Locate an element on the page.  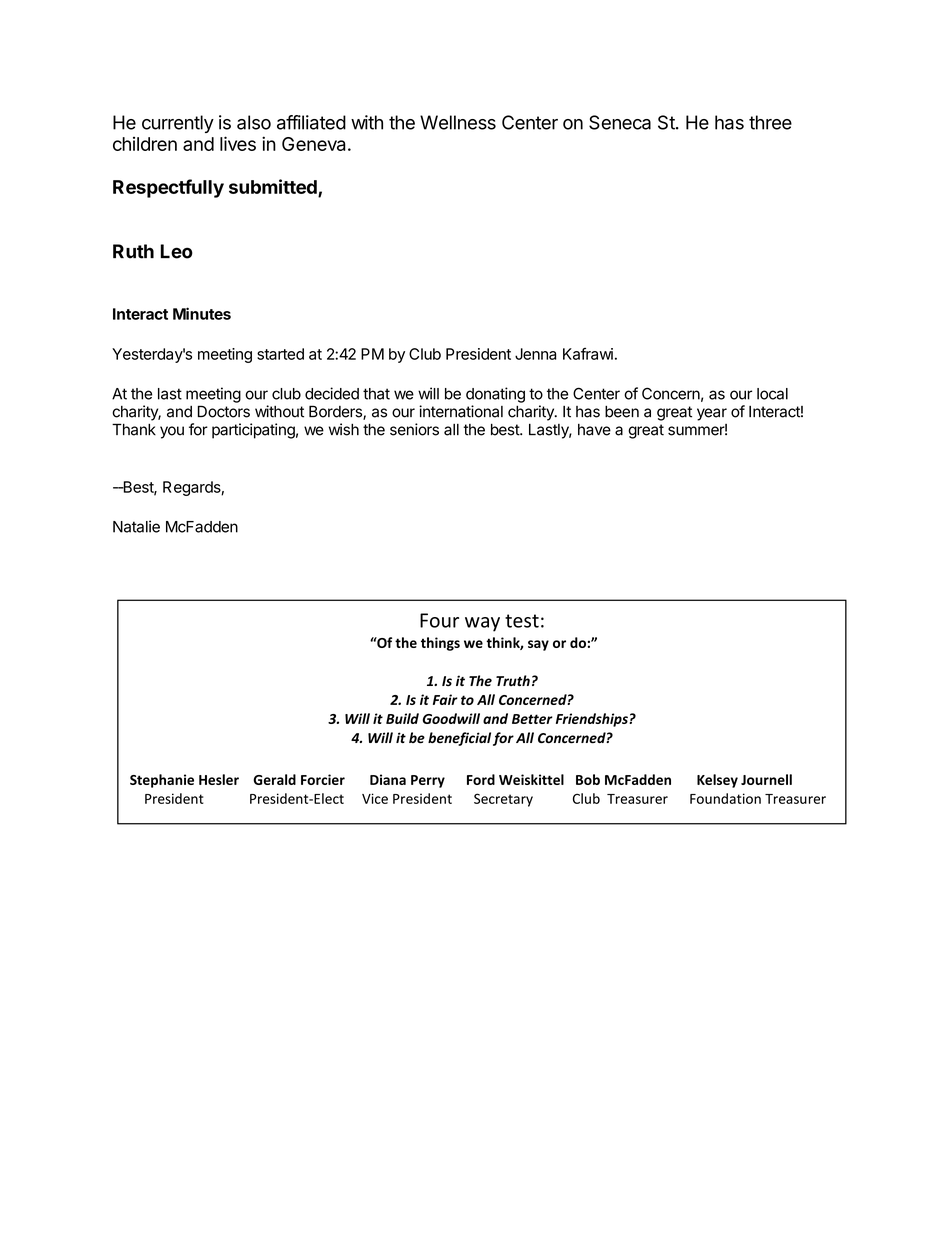
year is located at coordinates (712, 414).
